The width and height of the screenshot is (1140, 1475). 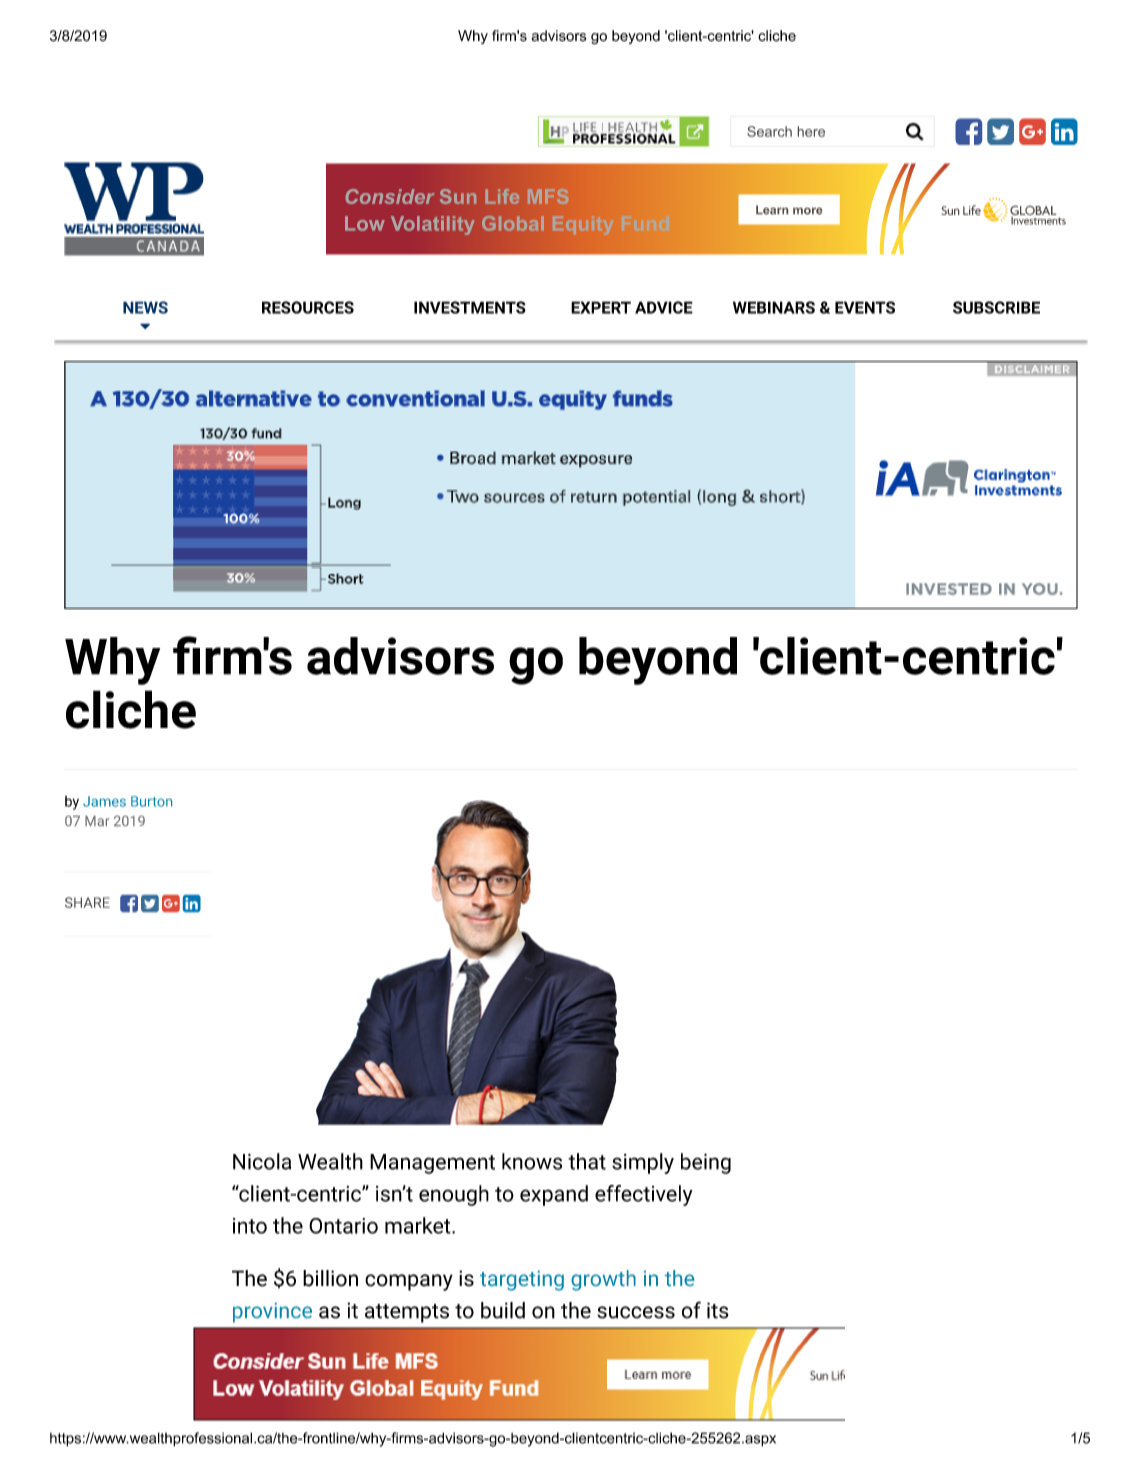 What do you see at coordinates (151, 801) in the screenshot?
I see `Burton` at bounding box center [151, 801].
